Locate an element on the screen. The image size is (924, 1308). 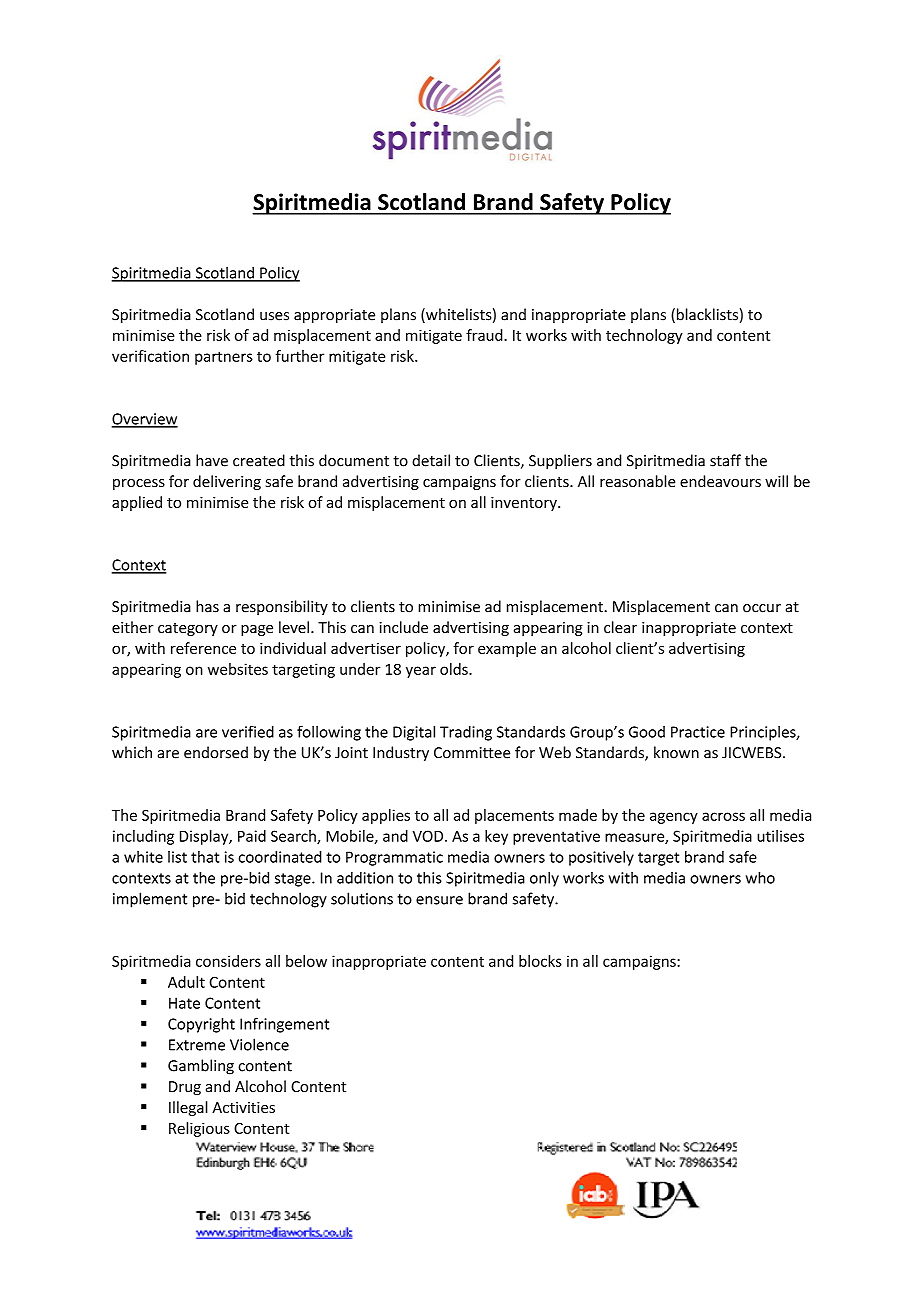
staff is located at coordinates (725, 460).
